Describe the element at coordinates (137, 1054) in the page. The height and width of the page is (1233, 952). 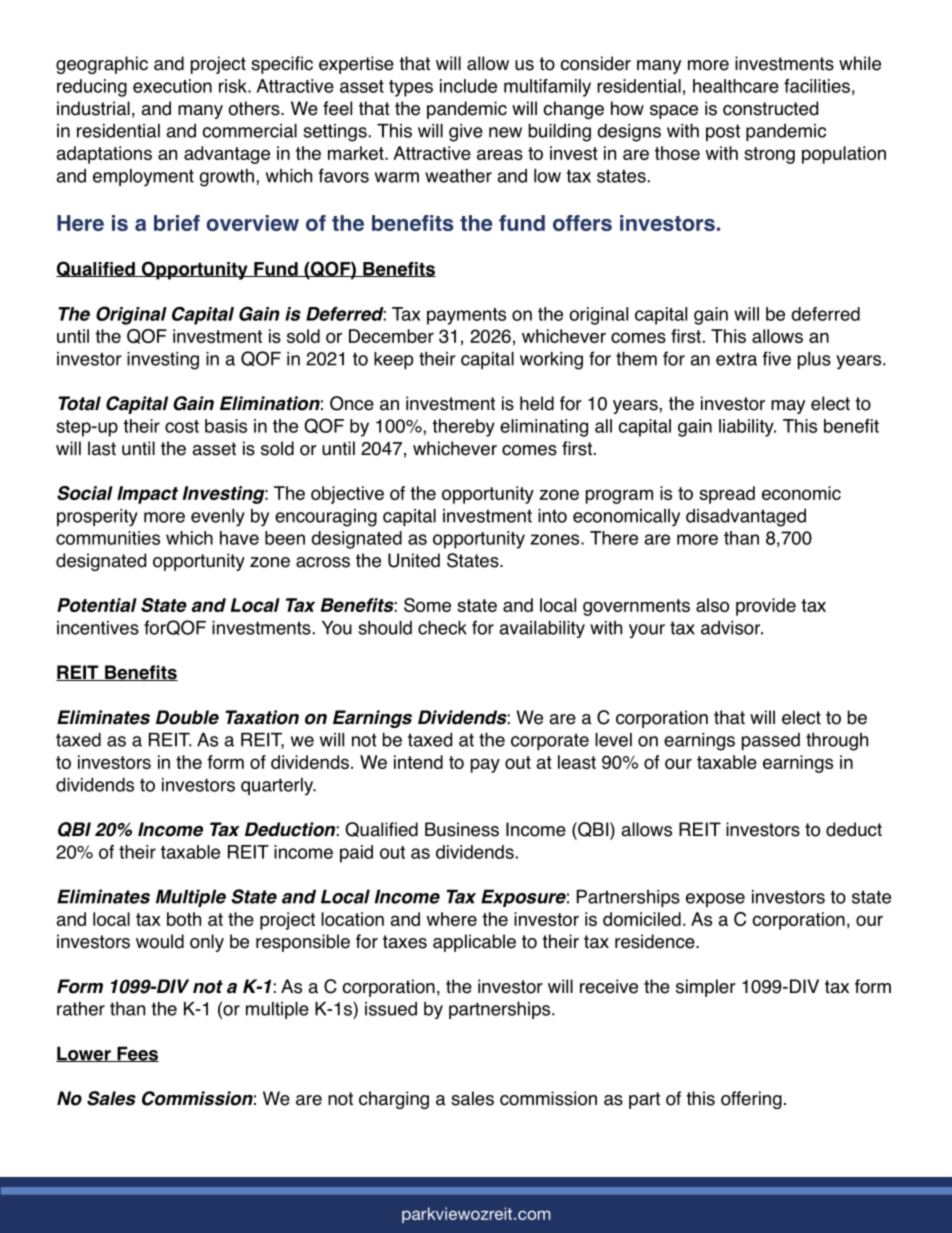
I see `Fees` at that location.
